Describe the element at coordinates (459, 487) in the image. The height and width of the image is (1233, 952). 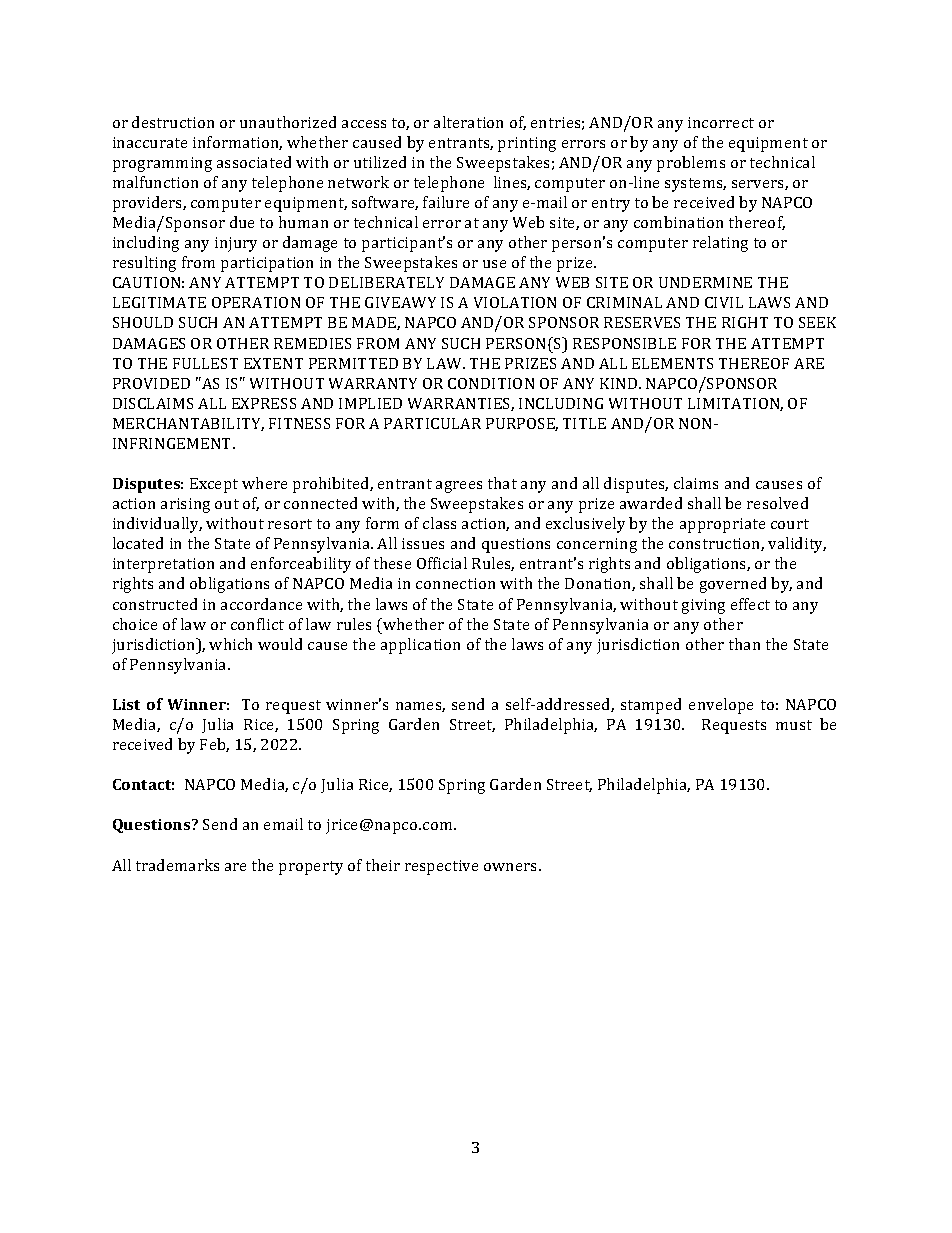
I see `agrees` at that location.
